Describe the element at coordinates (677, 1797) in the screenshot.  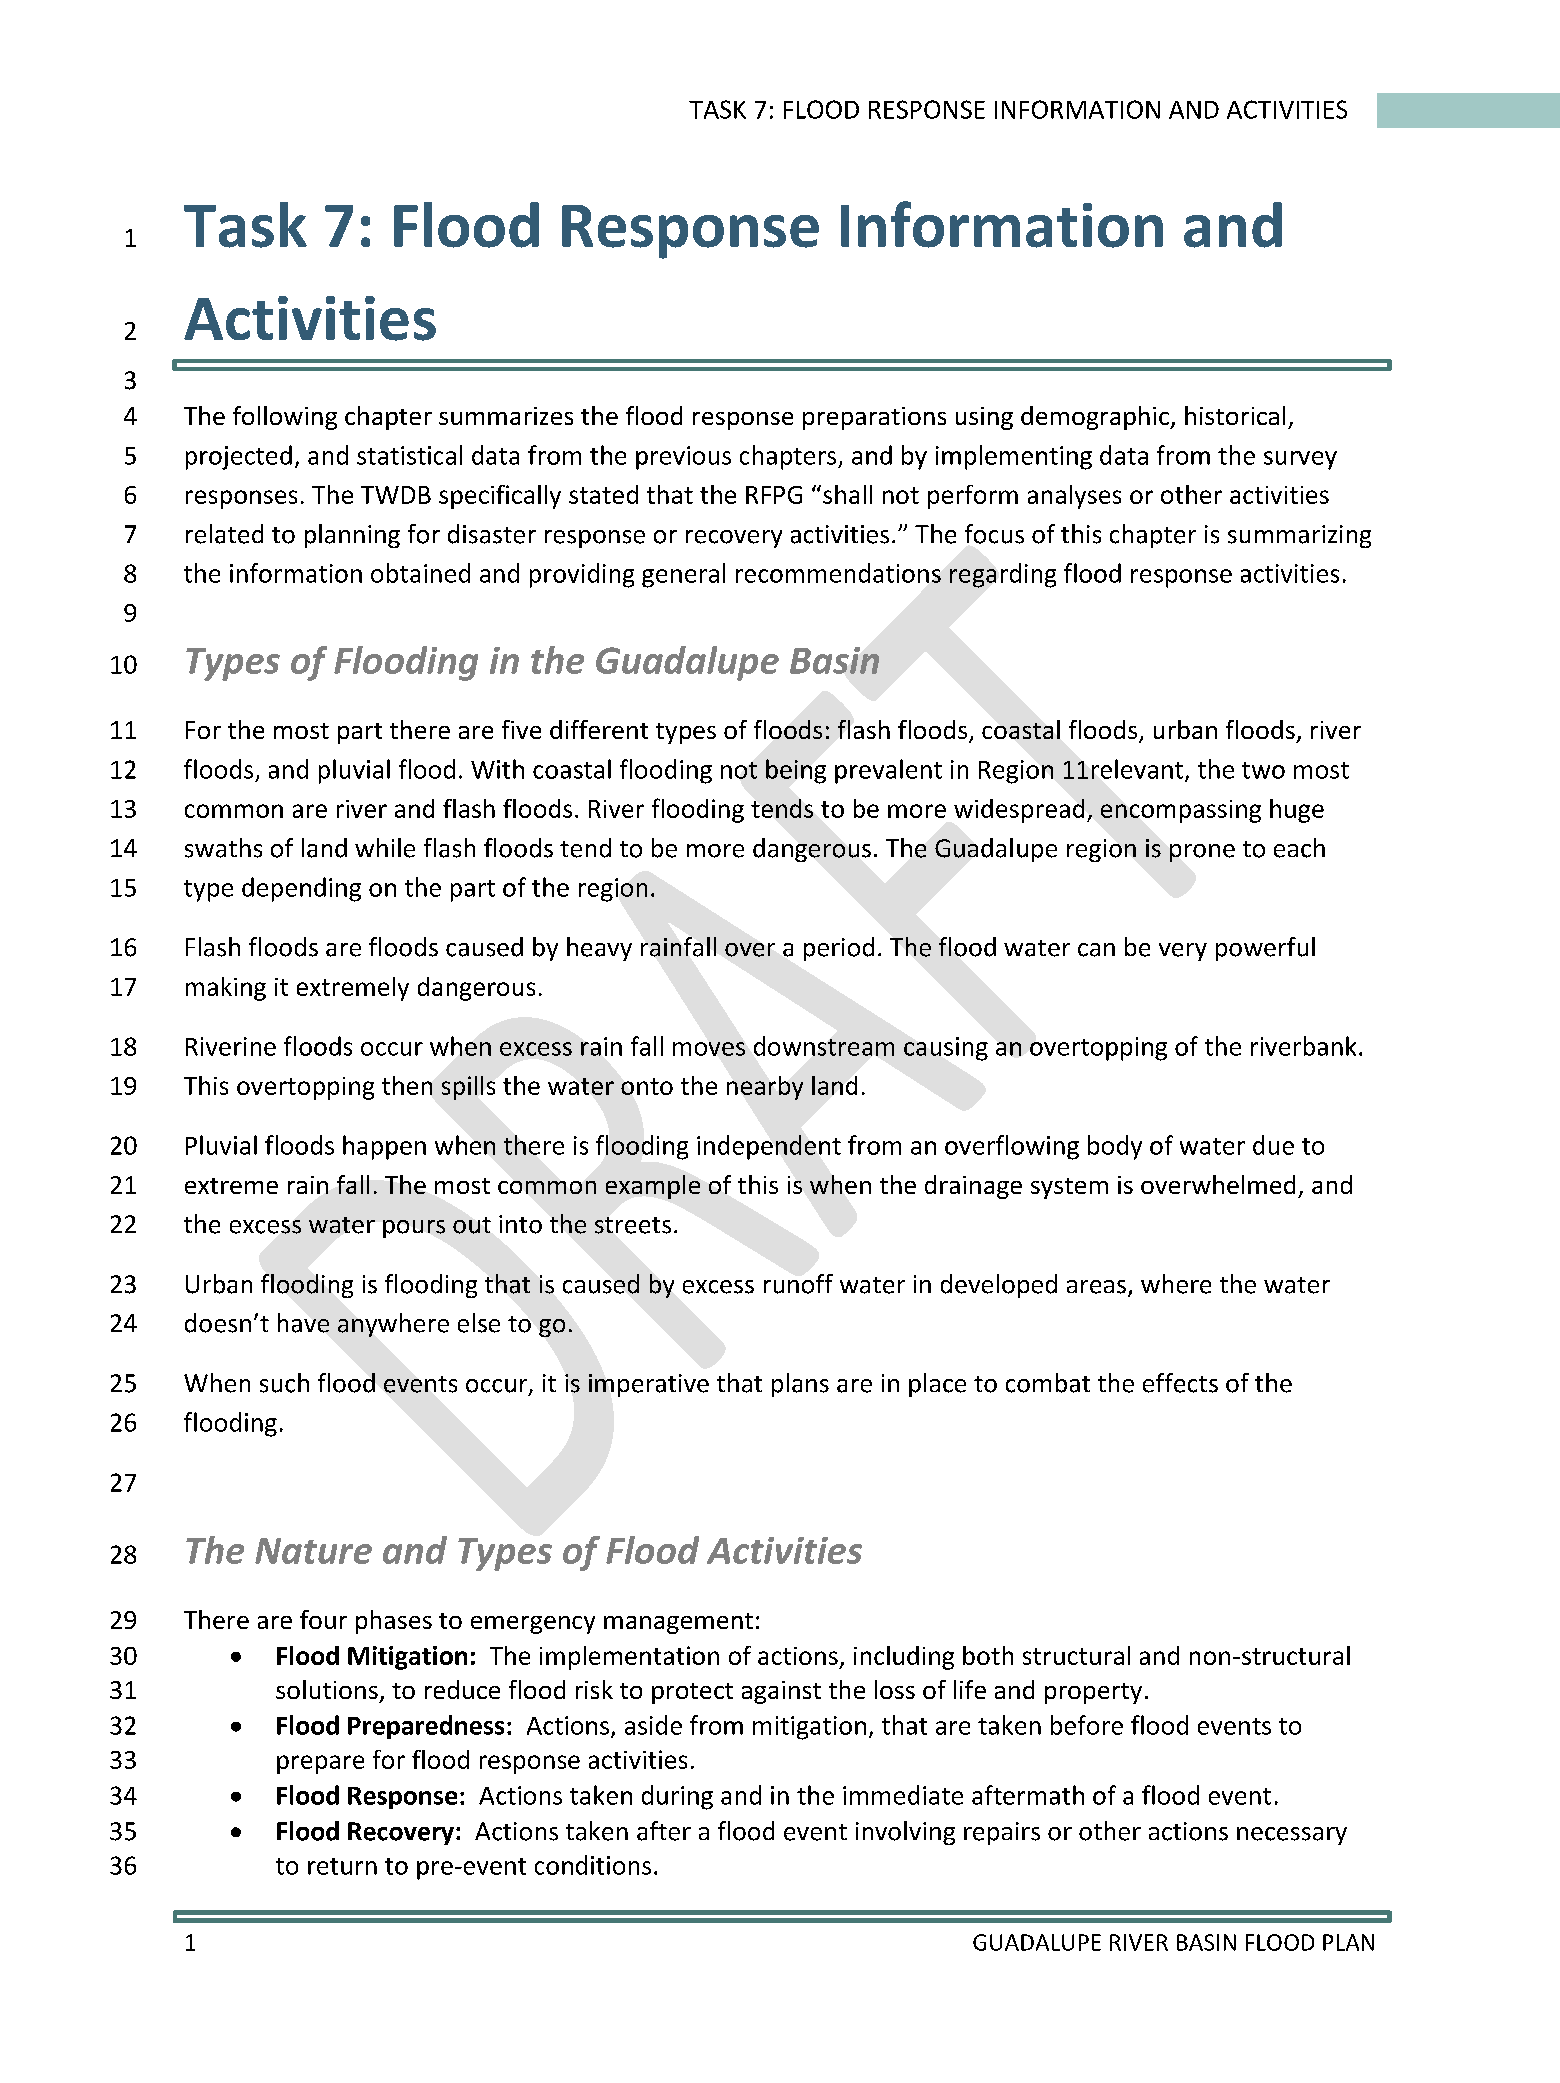
I see `during` at that location.
